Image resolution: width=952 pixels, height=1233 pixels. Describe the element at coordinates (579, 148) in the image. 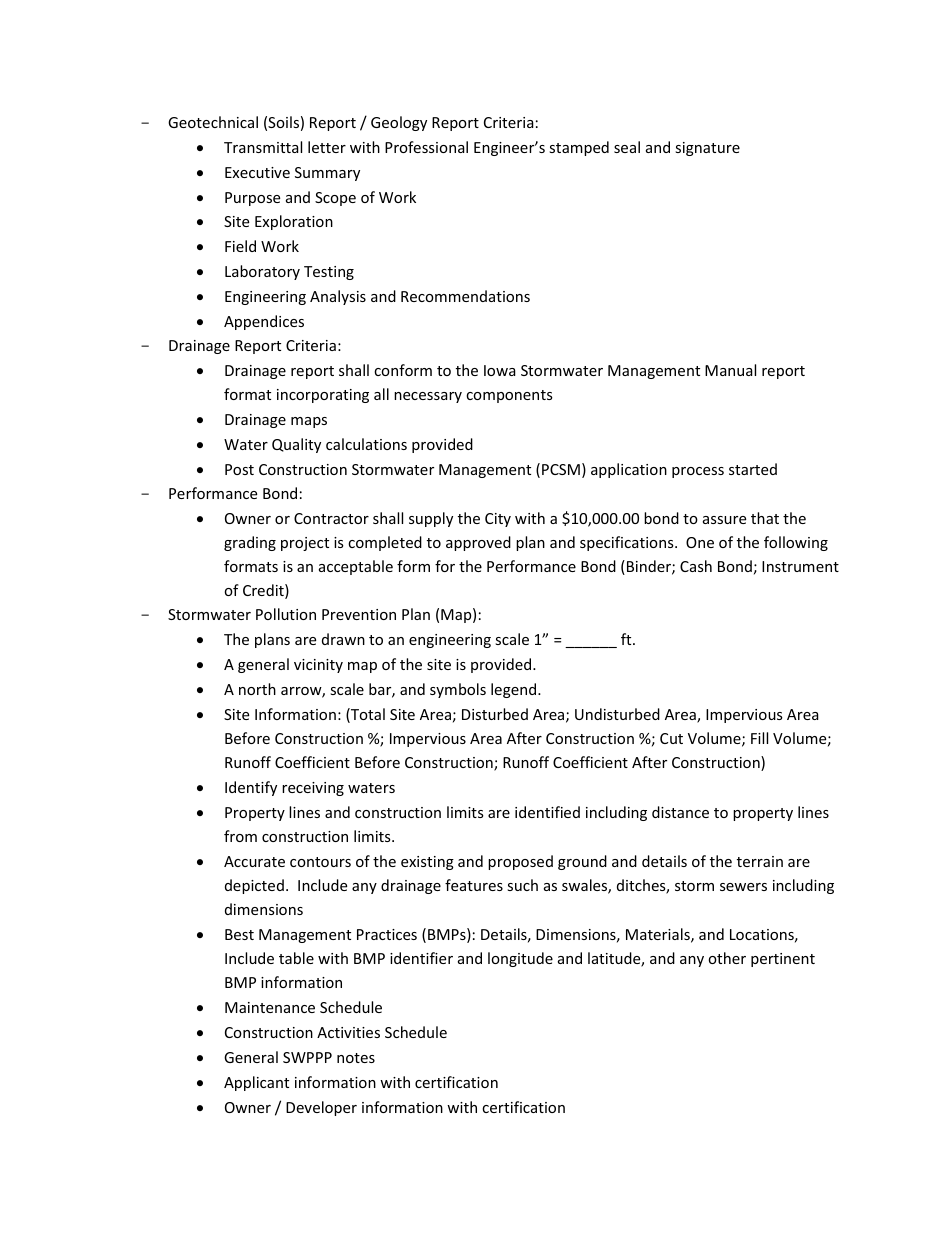

I see `stamped` at that location.
